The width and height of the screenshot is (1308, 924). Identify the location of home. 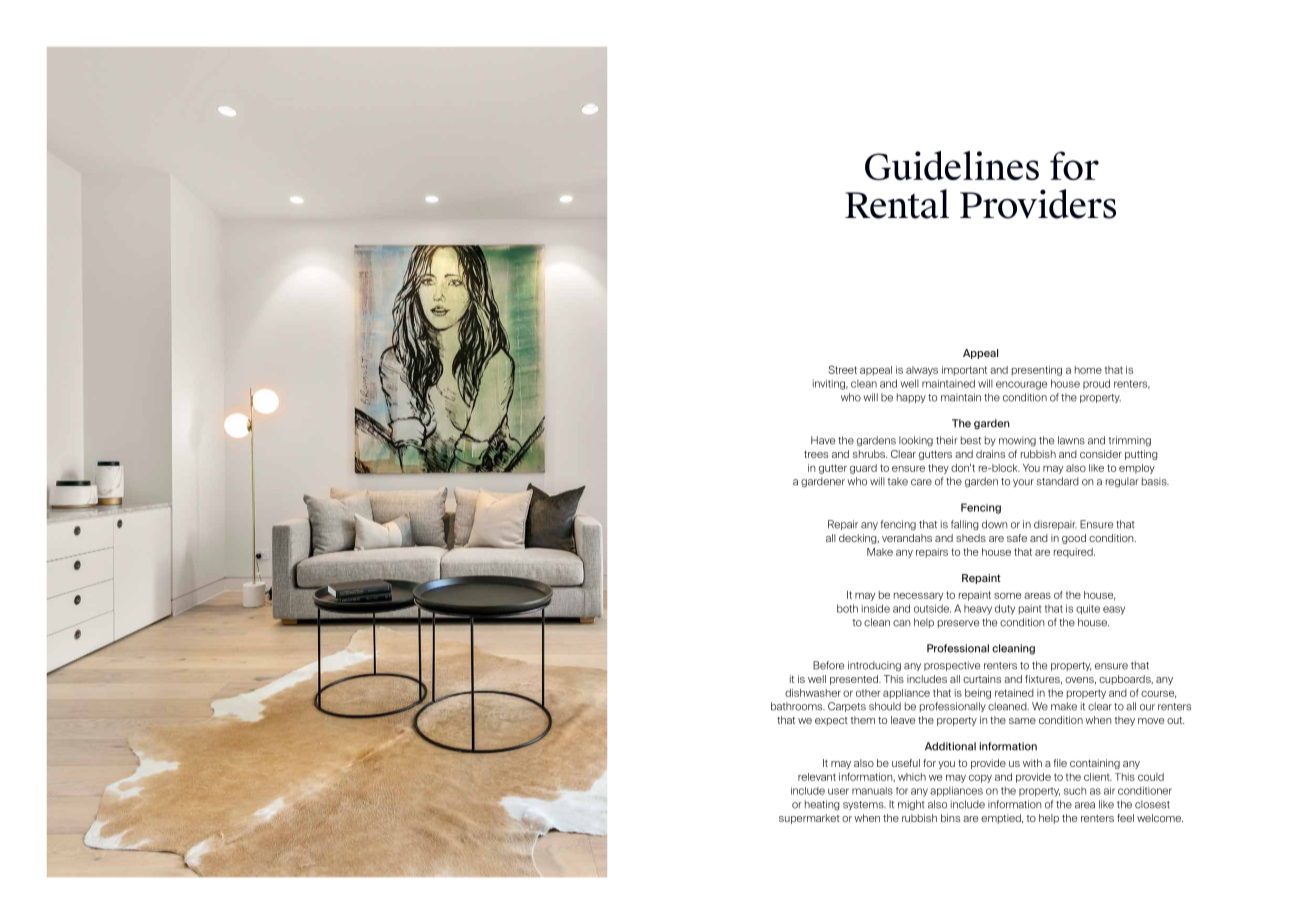
(1088, 370).
